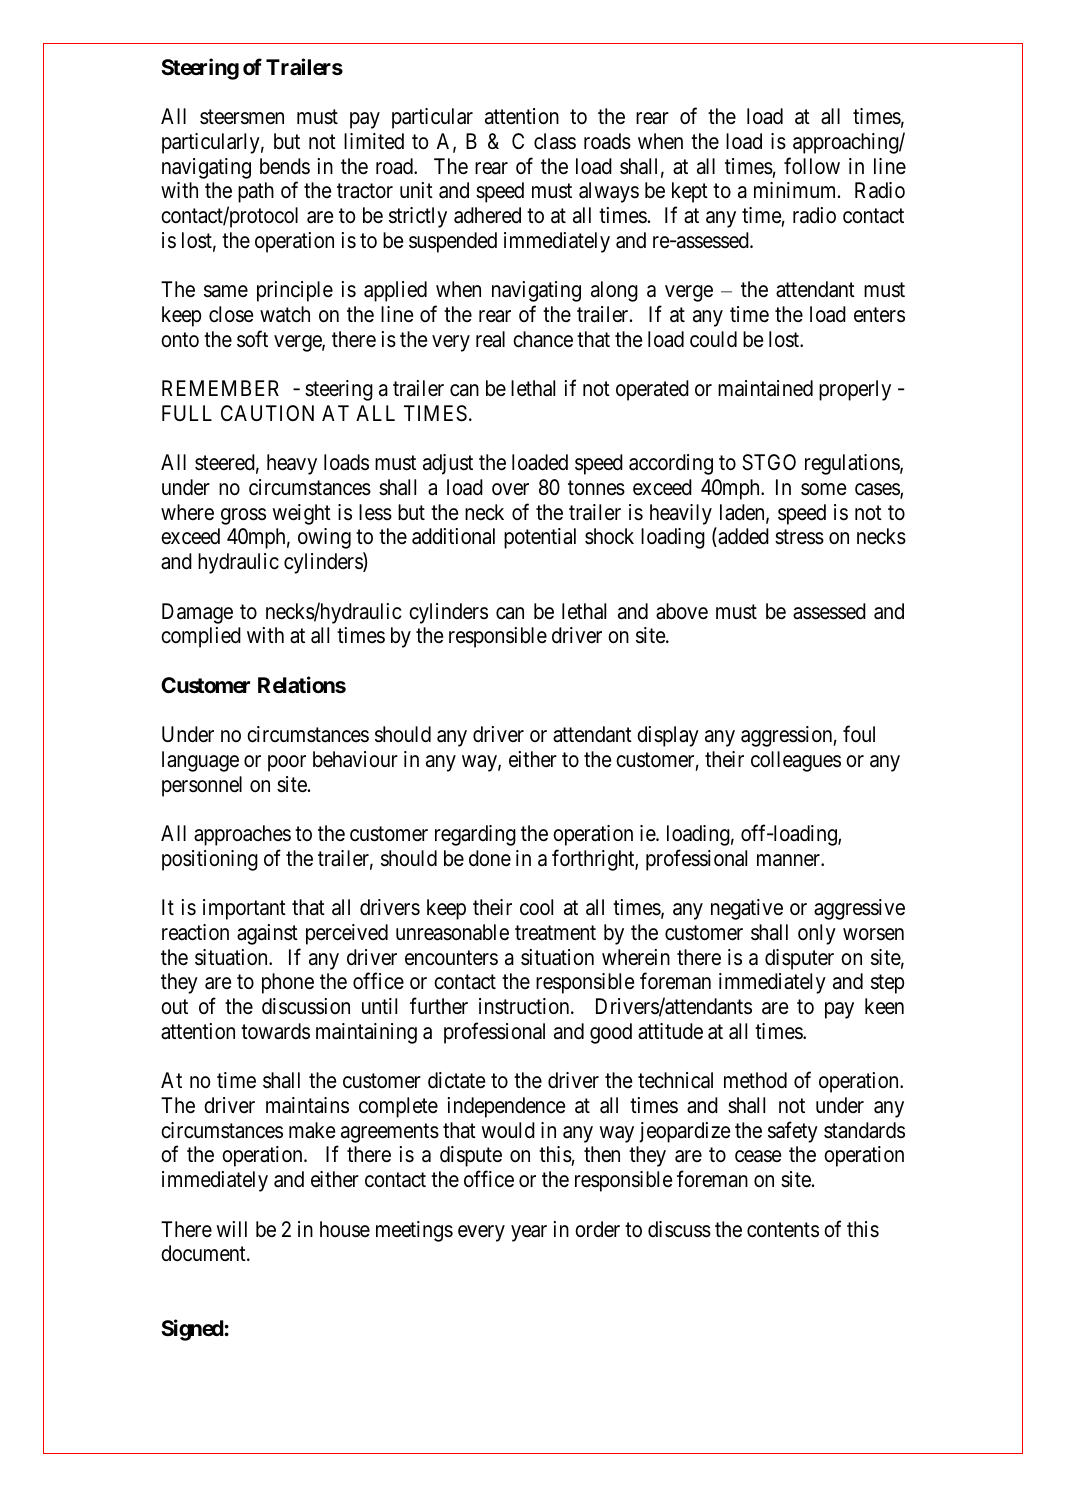  Describe the element at coordinates (204, 1253) in the screenshot. I see `document` at that location.
